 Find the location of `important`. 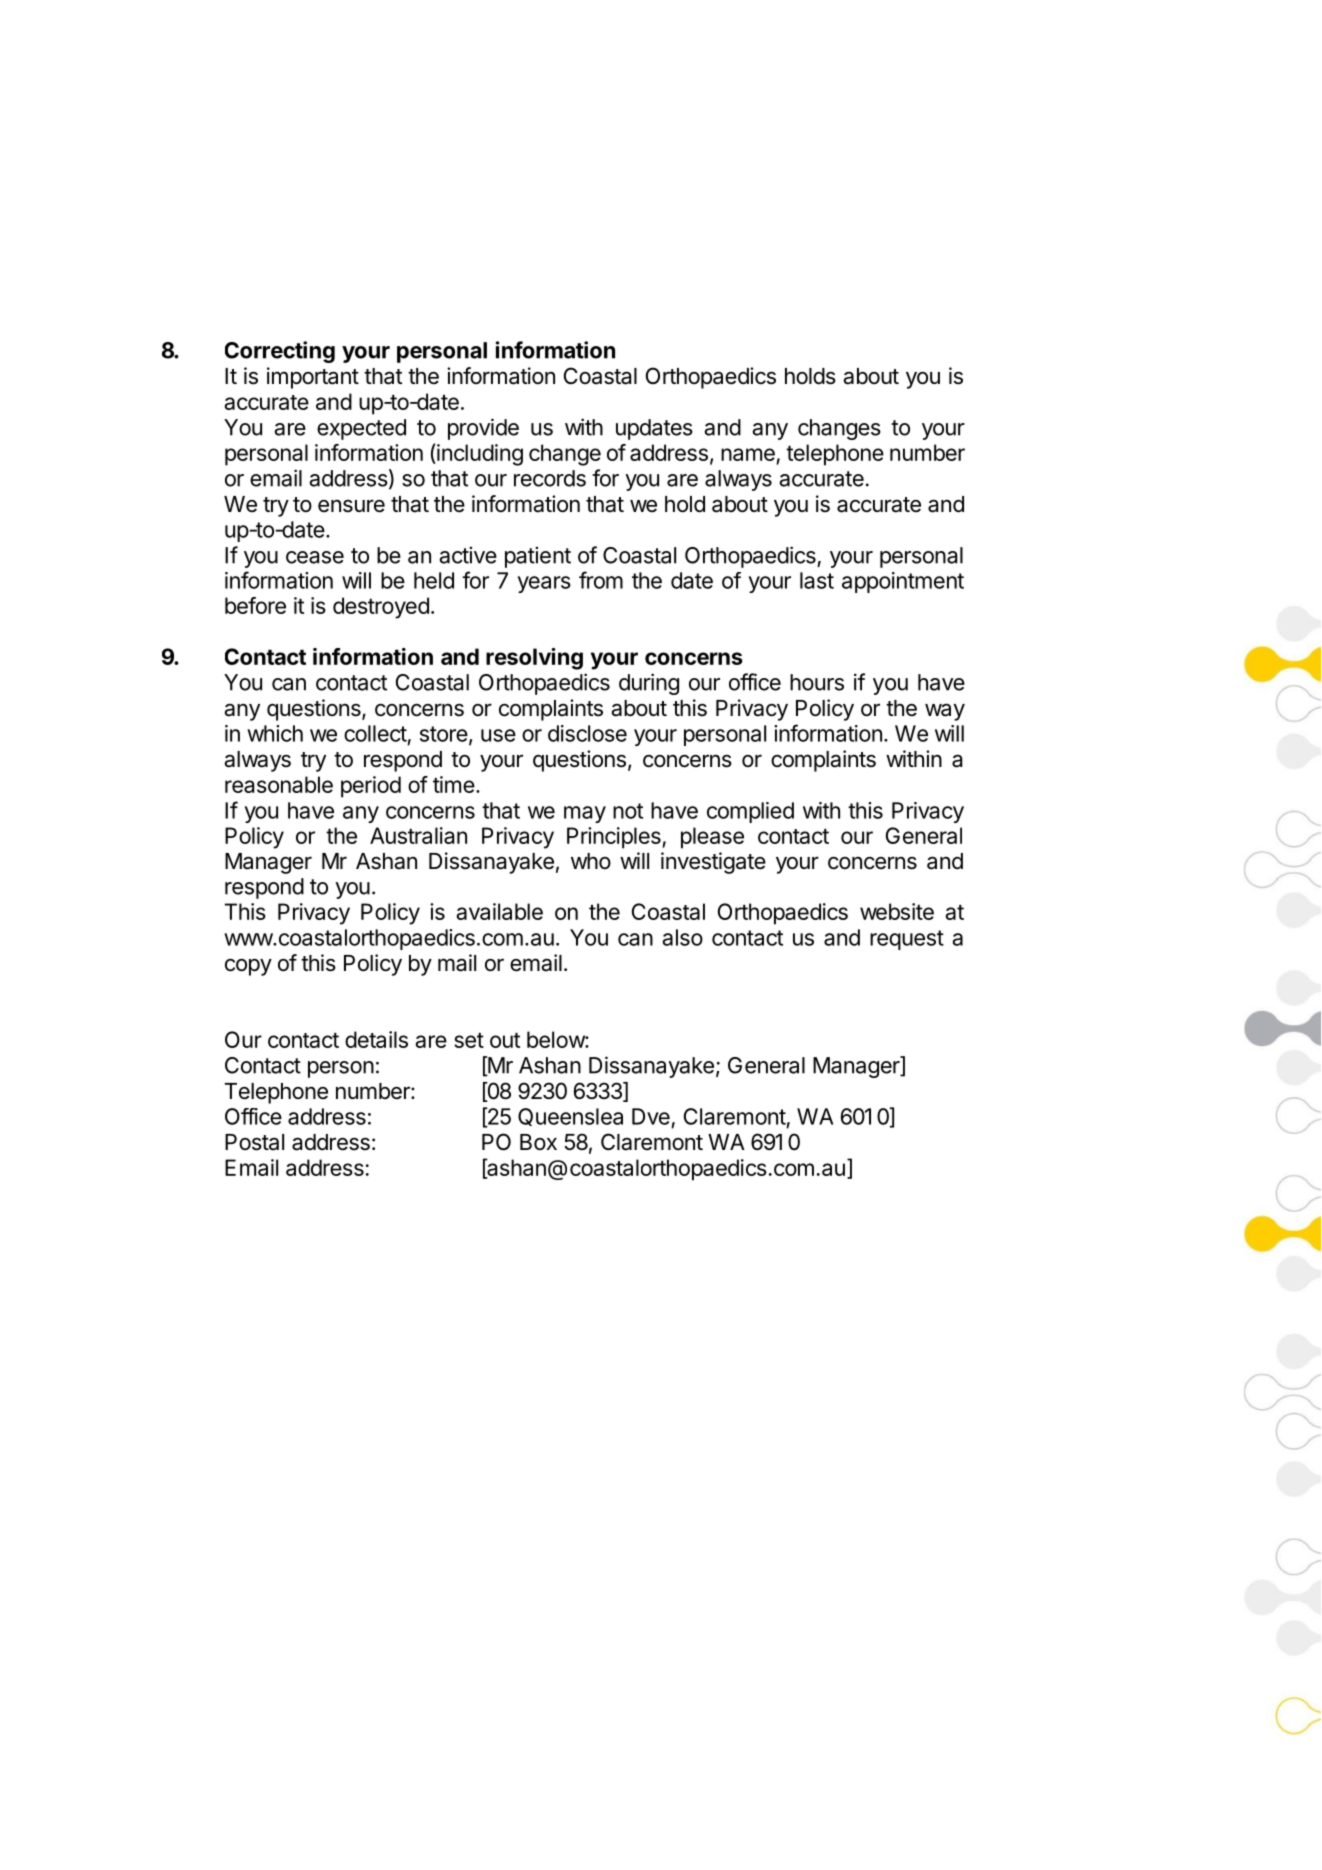

important is located at coordinates (313, 378).
